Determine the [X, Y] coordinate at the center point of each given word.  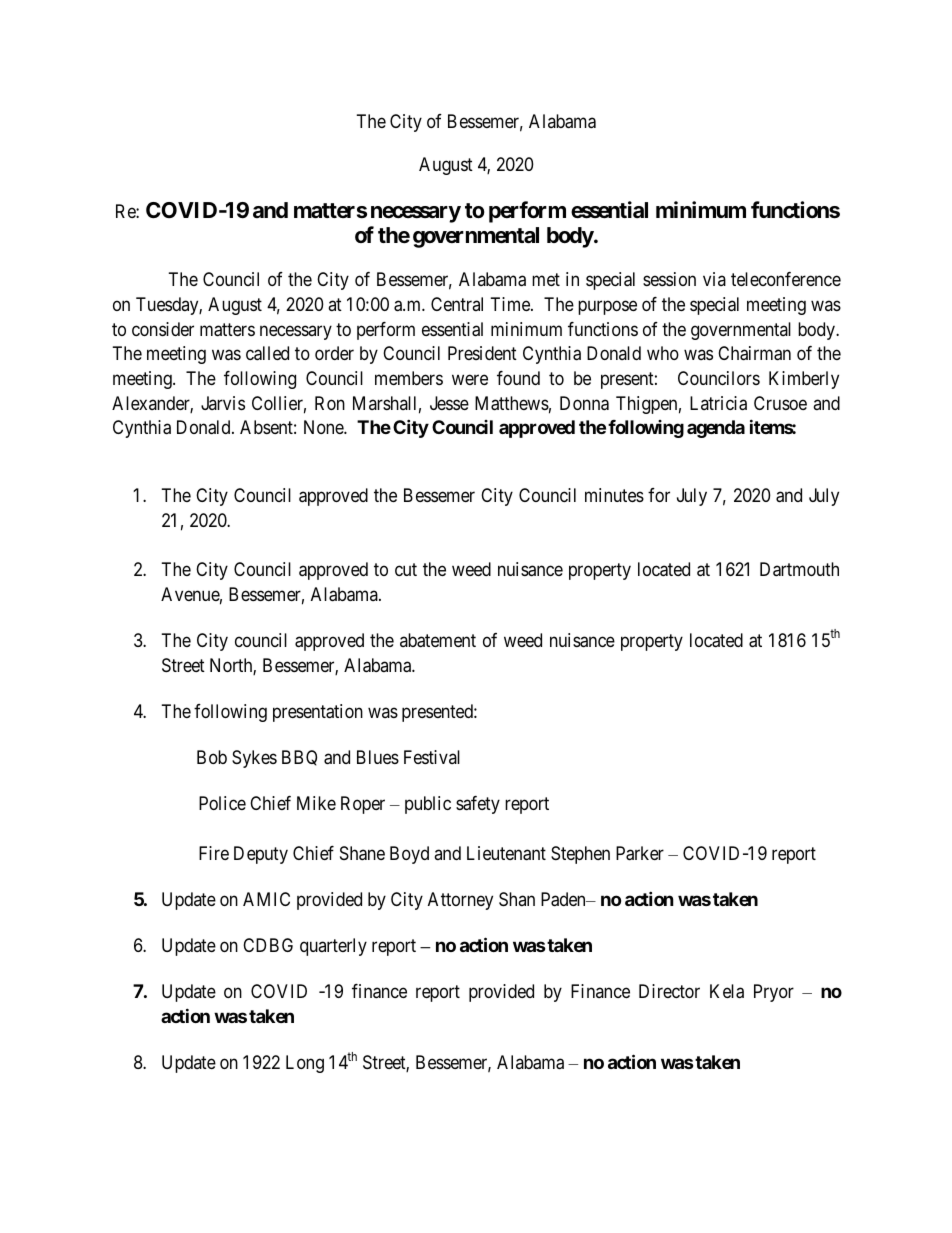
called [267, 353]
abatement [438, 640]
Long [305, 1064]
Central [457, 304]
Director [669, 991]
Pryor [774, 993]
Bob [212, 757]
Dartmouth [799, 569]
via [714, 279]
